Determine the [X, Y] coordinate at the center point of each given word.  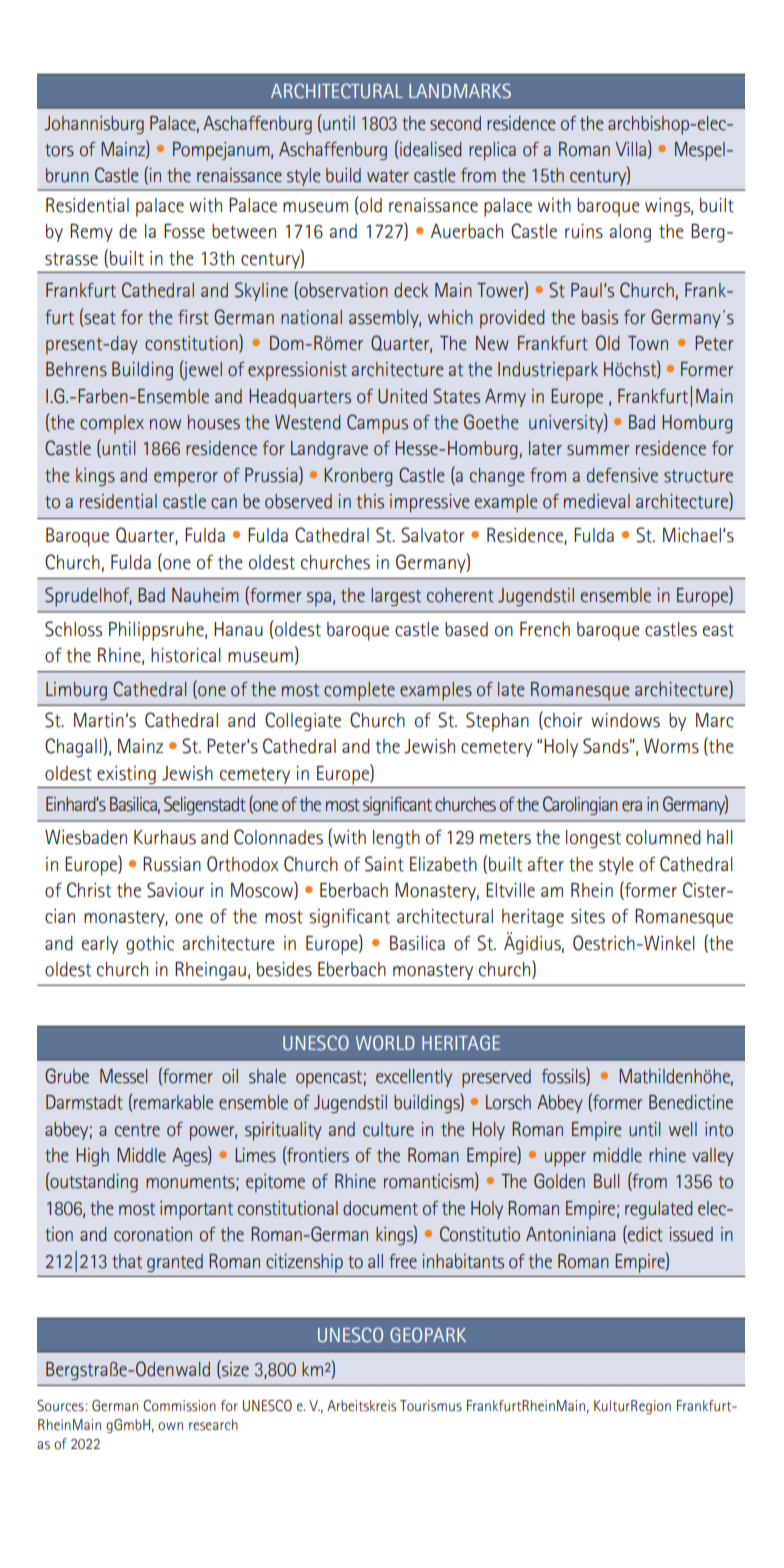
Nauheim [205, 595]
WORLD [385, 1042]
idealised [430, 150]
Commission [179, 1406]
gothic [150, 945]
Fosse [184, 231]
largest [396, 597]
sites [588, 916]
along [630, 233]
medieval [597, 501]
